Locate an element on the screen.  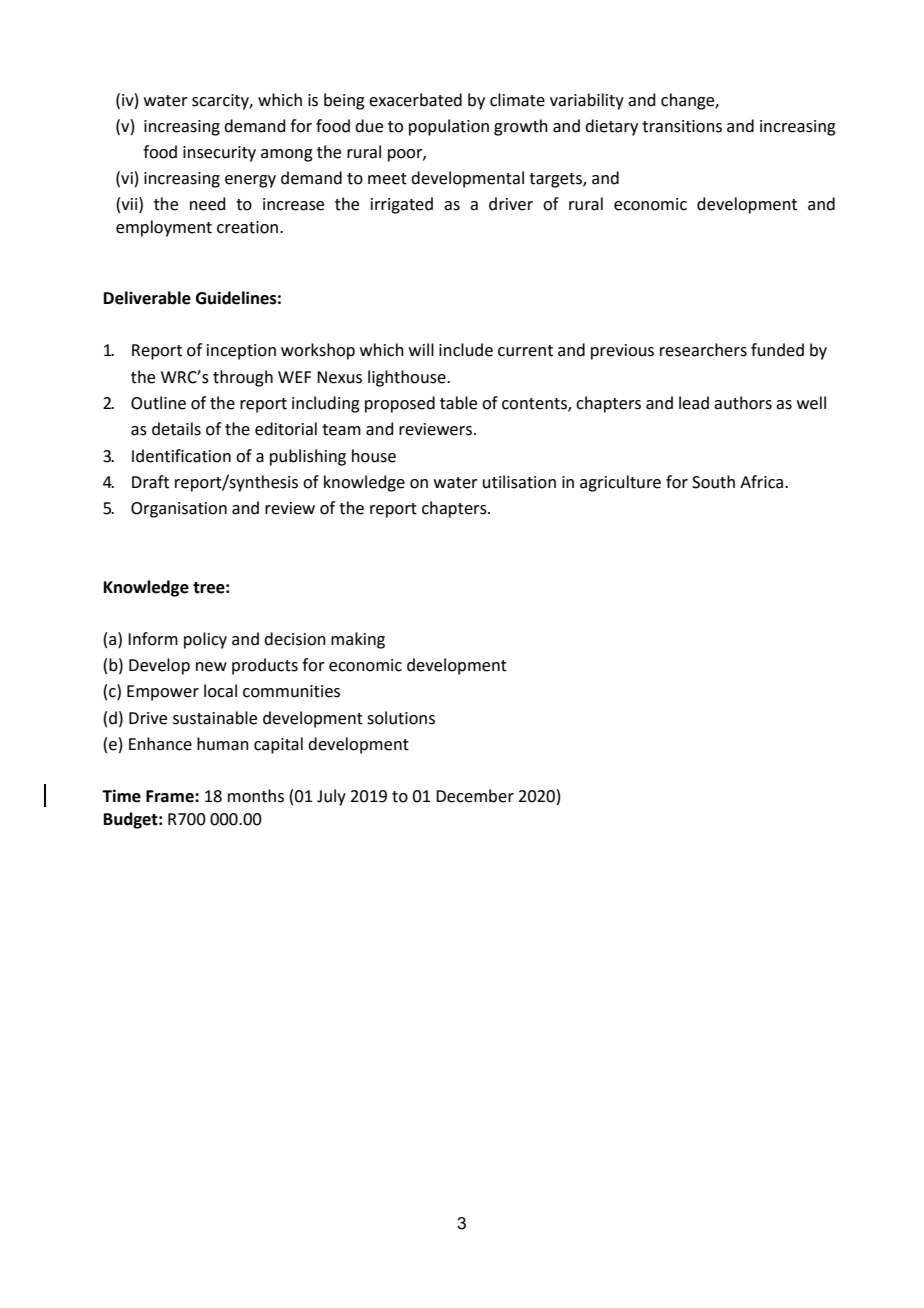
transitions is located at coordinates (682, 126).
